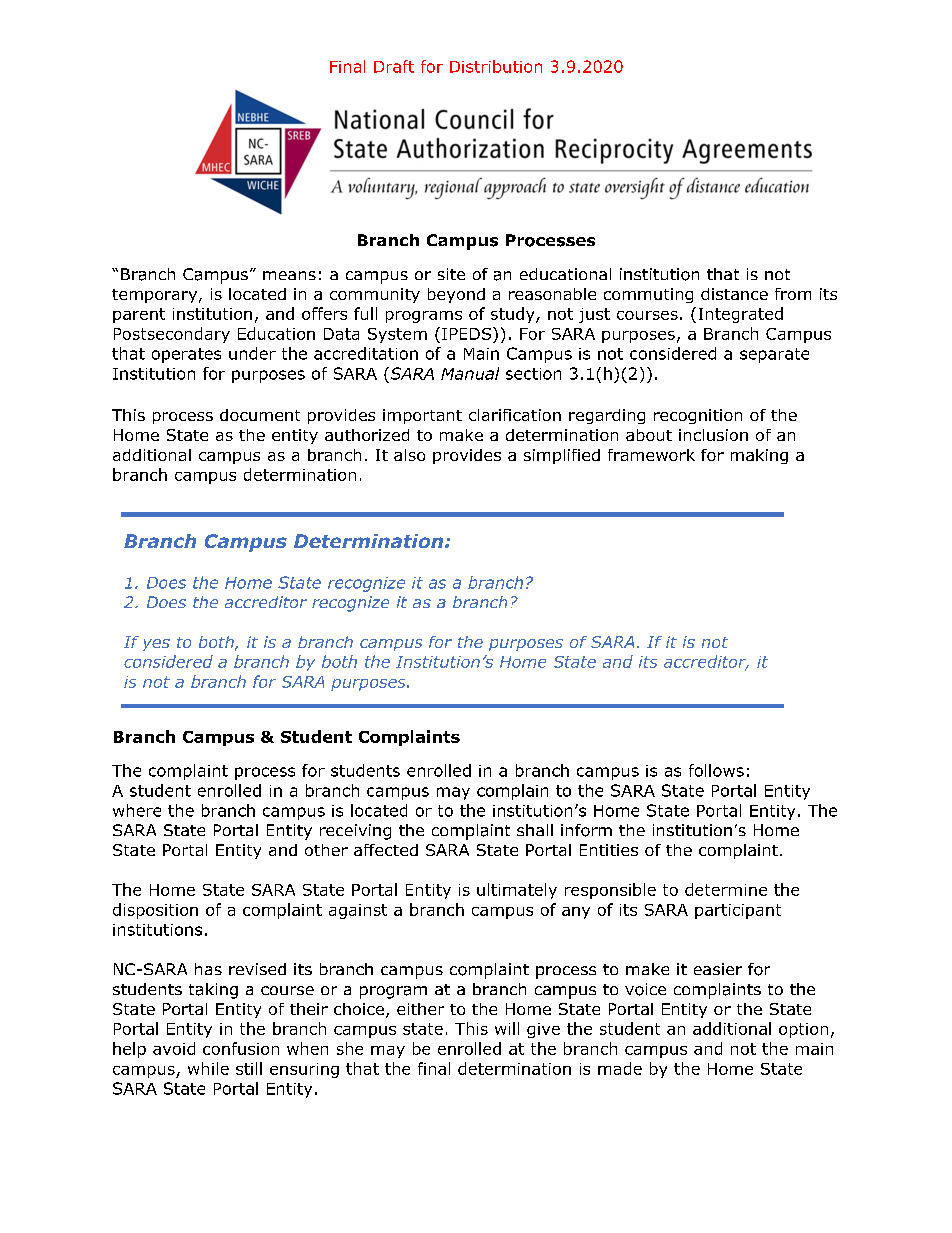 Image resolution: width=952 pixels, height=1233 pixels. I want to click on document, so click(260, 415).
